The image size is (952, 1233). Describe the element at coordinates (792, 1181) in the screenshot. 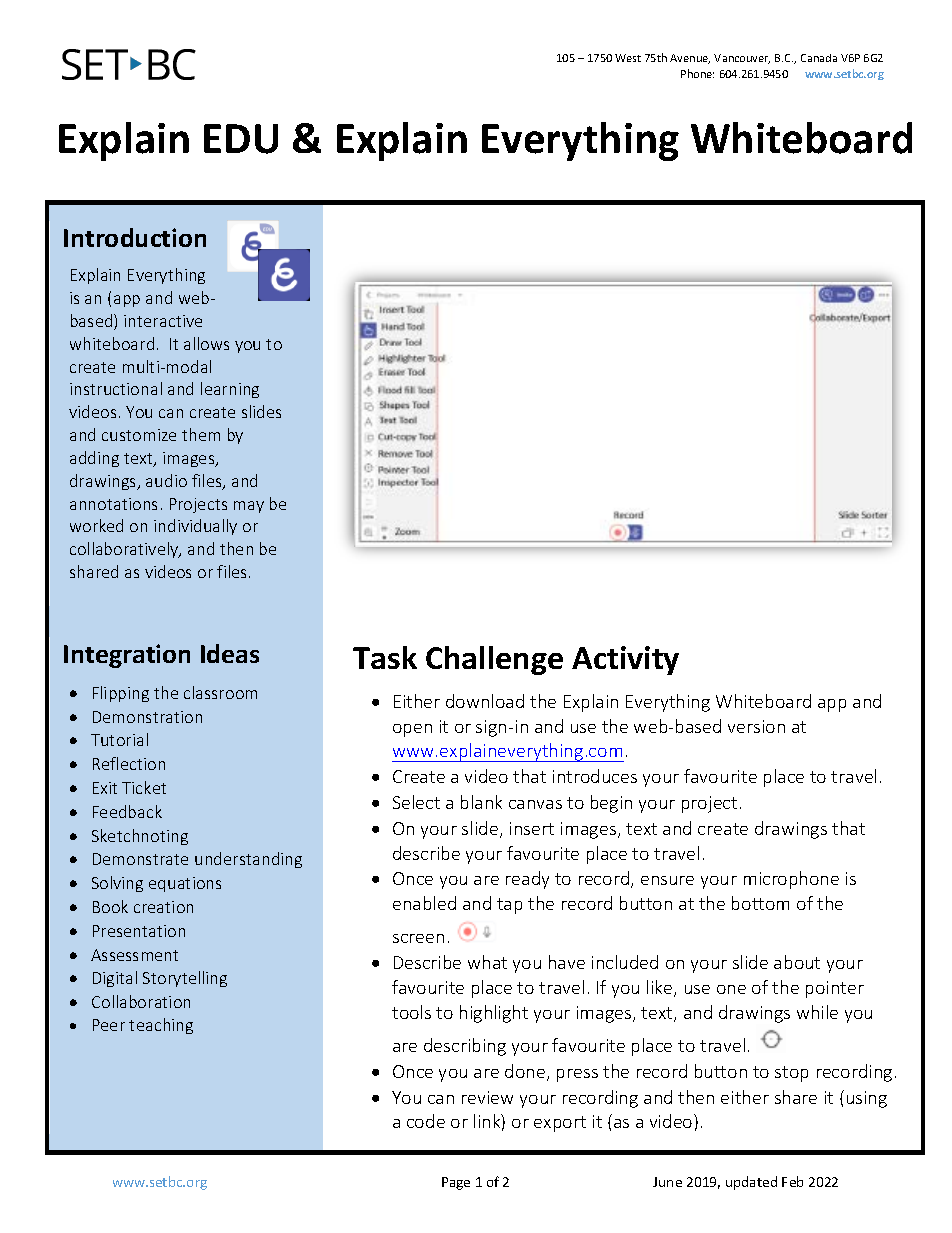

I see `Feb` at that location.
